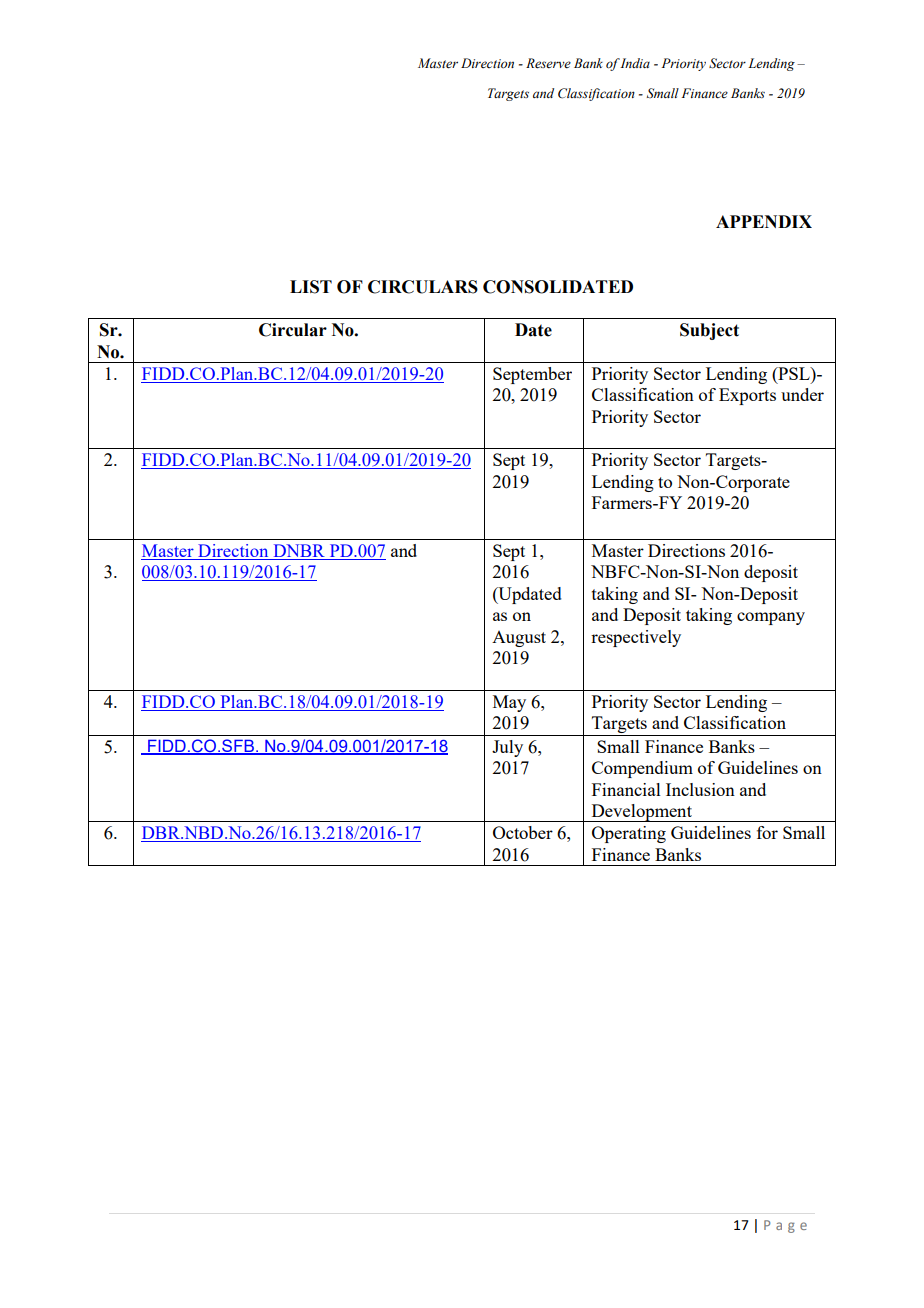 The width and height of the document is (924, 1308). I want to click on Inclusion, so click(700, 789).
